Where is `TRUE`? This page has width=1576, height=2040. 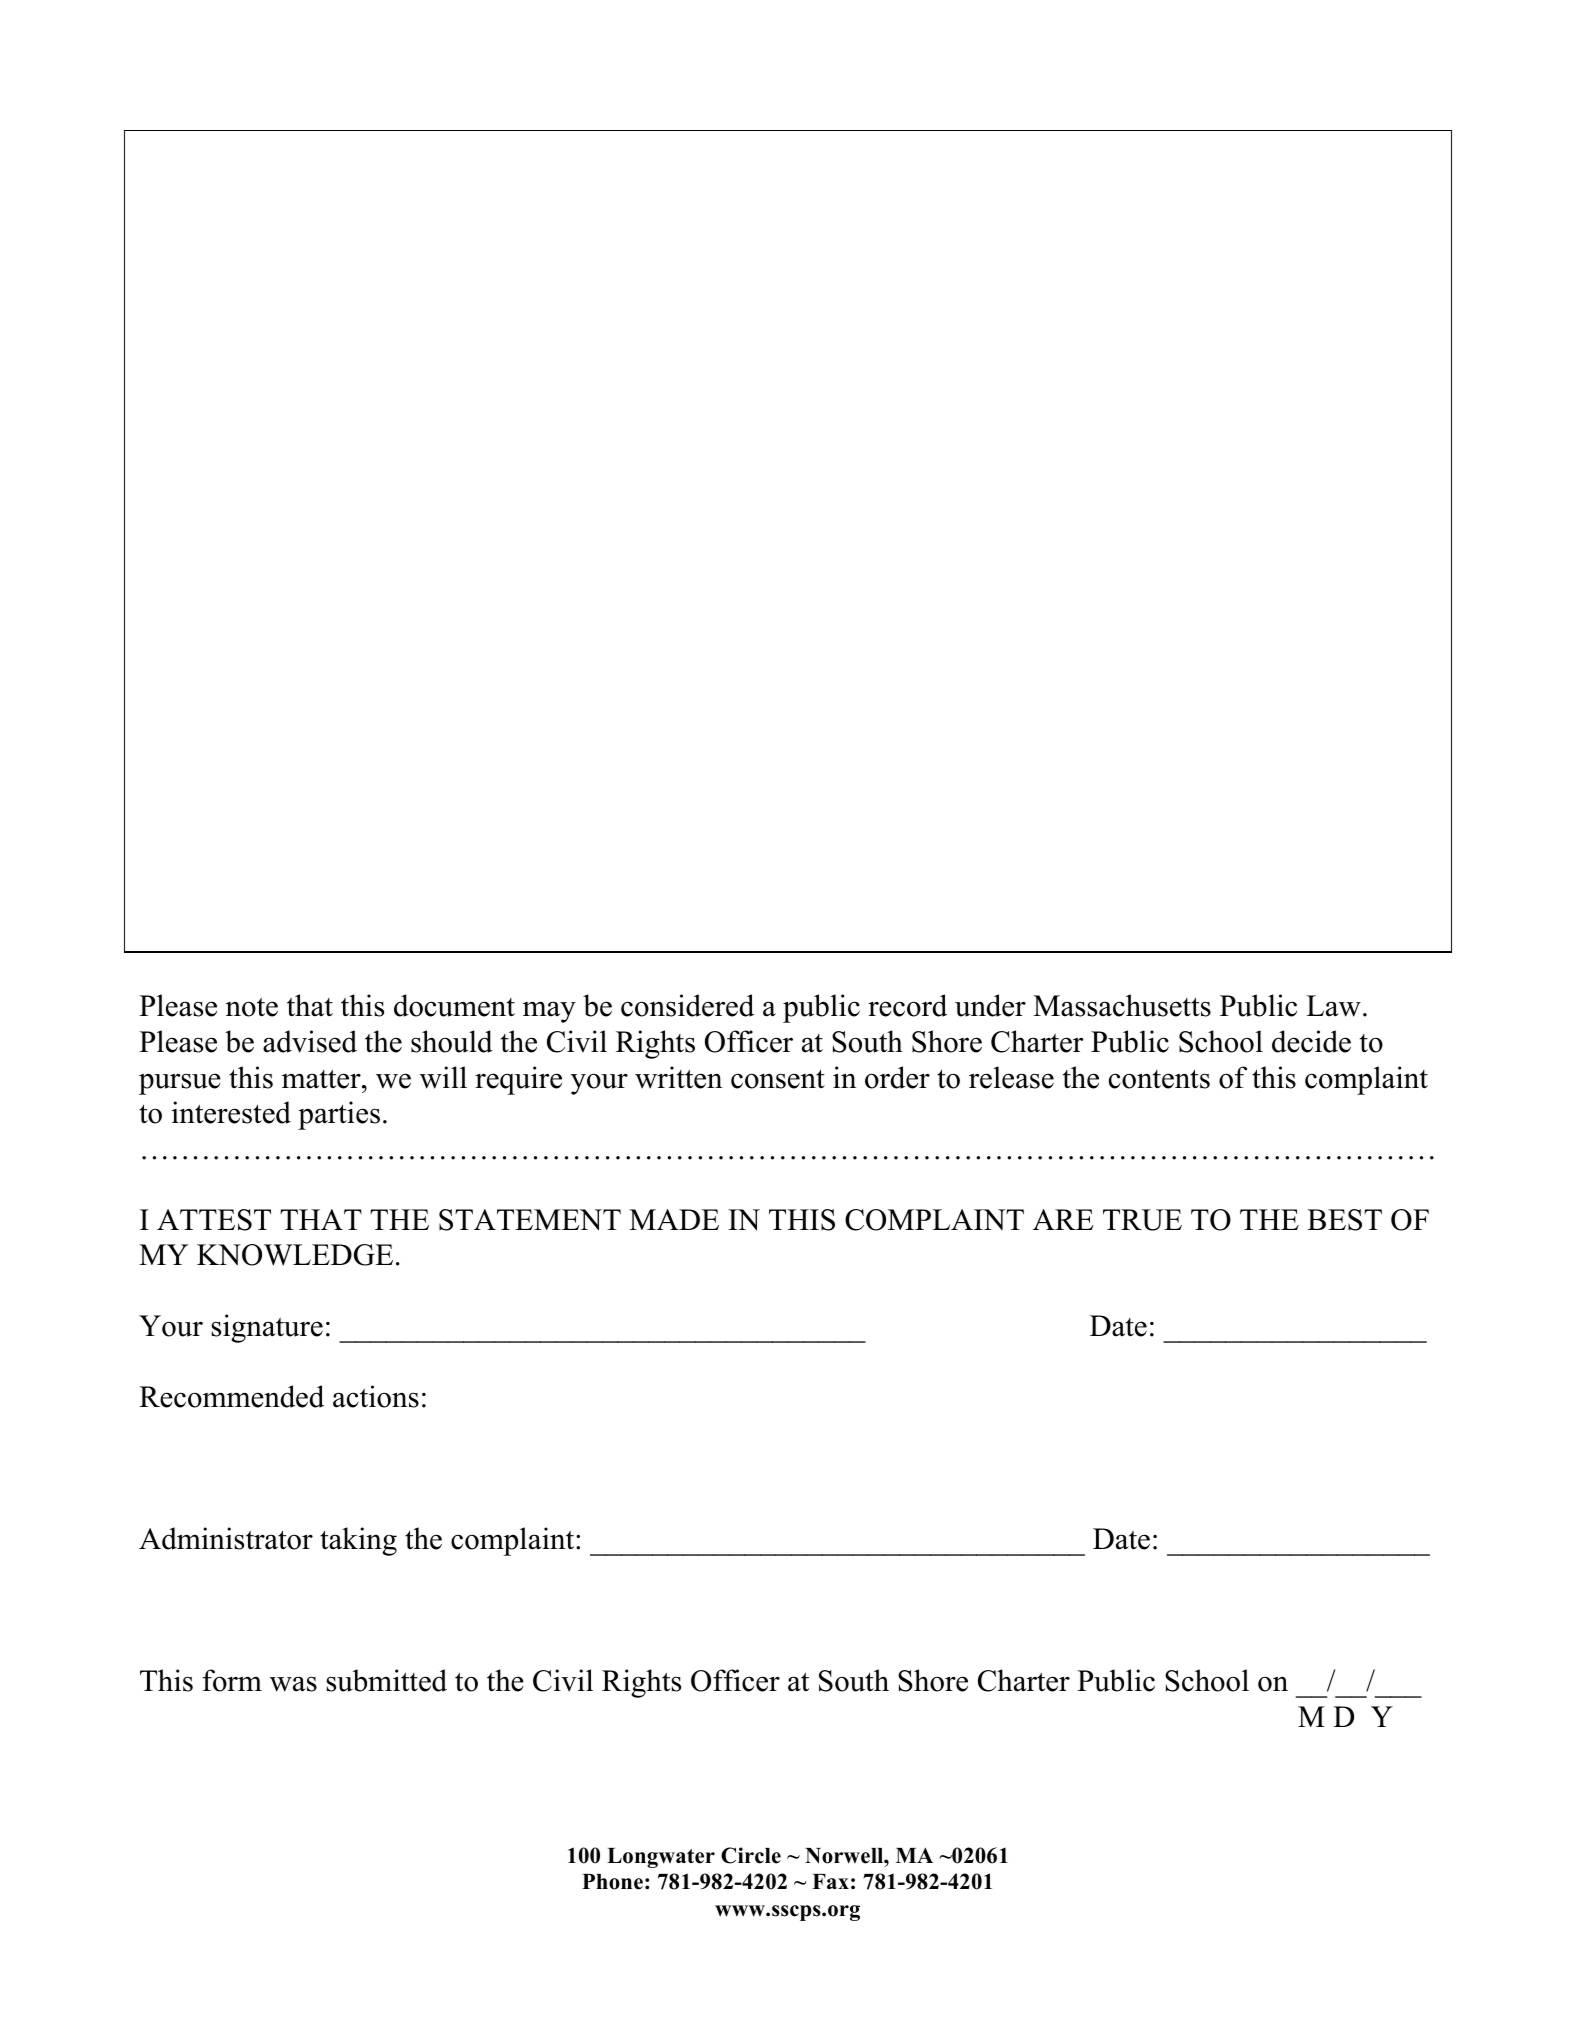 TRUE is located at coordinates (1142, 1220).
